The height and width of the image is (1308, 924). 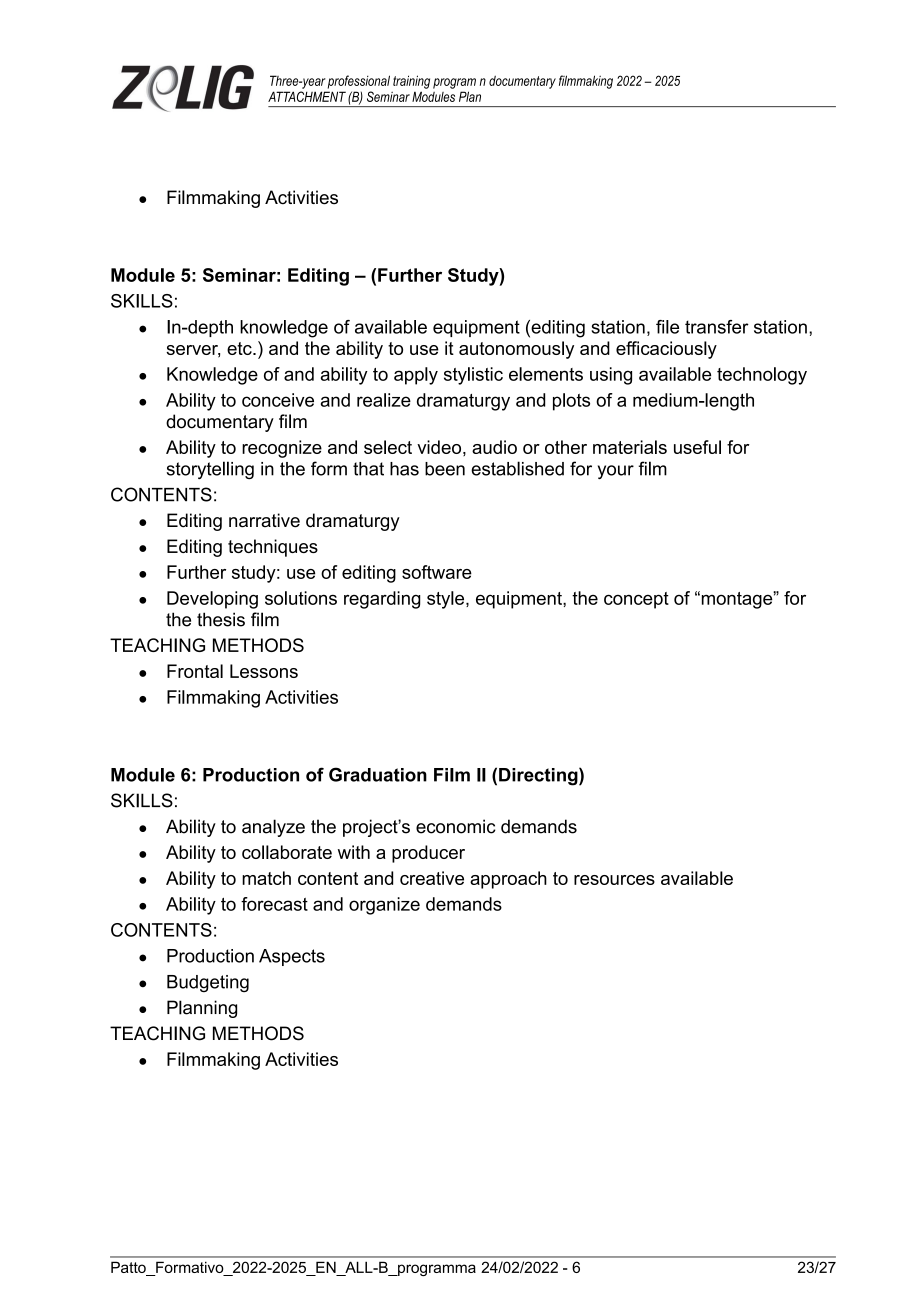 I want to click on Aspects, so click(x=292, y=957).
